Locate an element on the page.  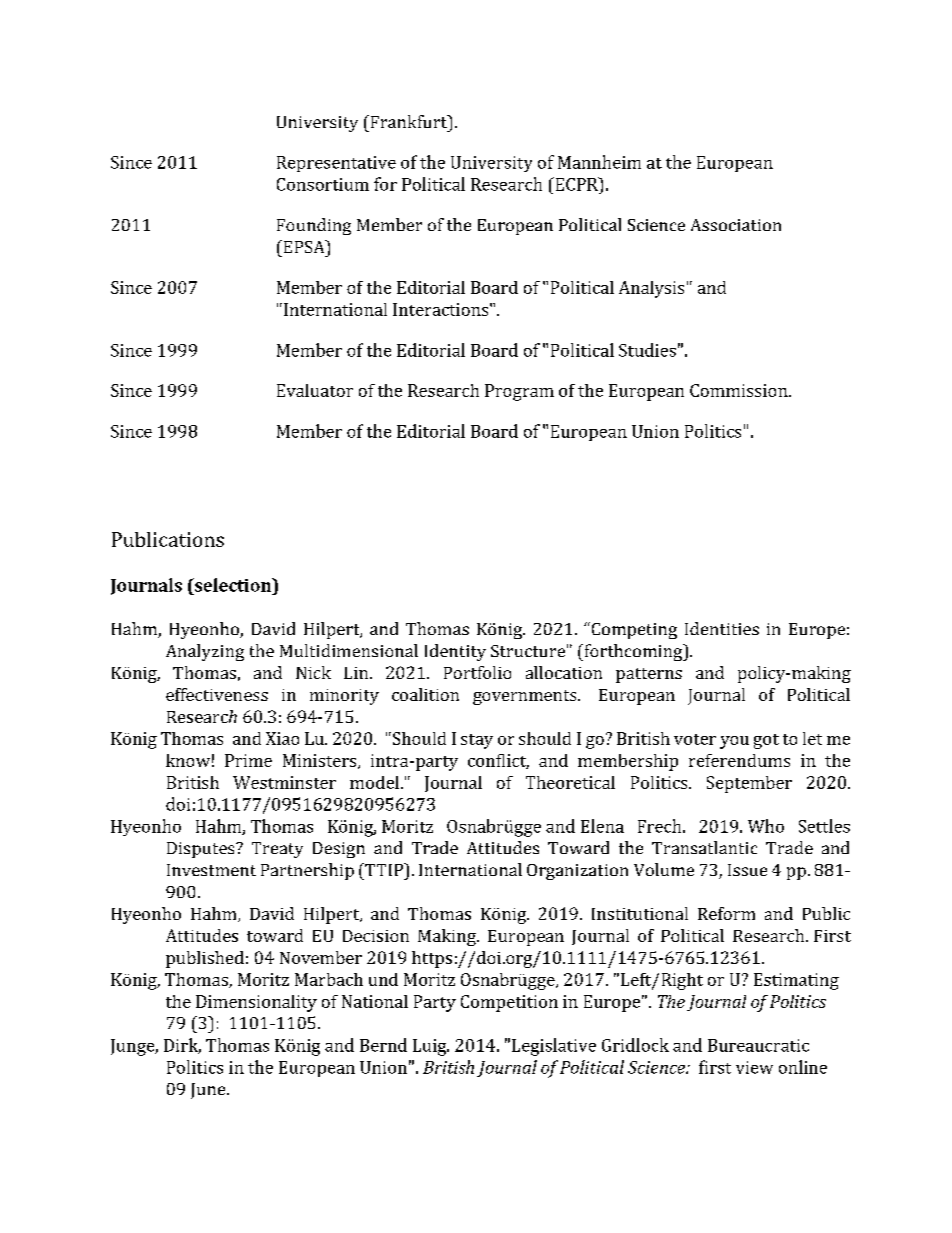
Treaty is located at coordinates (277, 850).
